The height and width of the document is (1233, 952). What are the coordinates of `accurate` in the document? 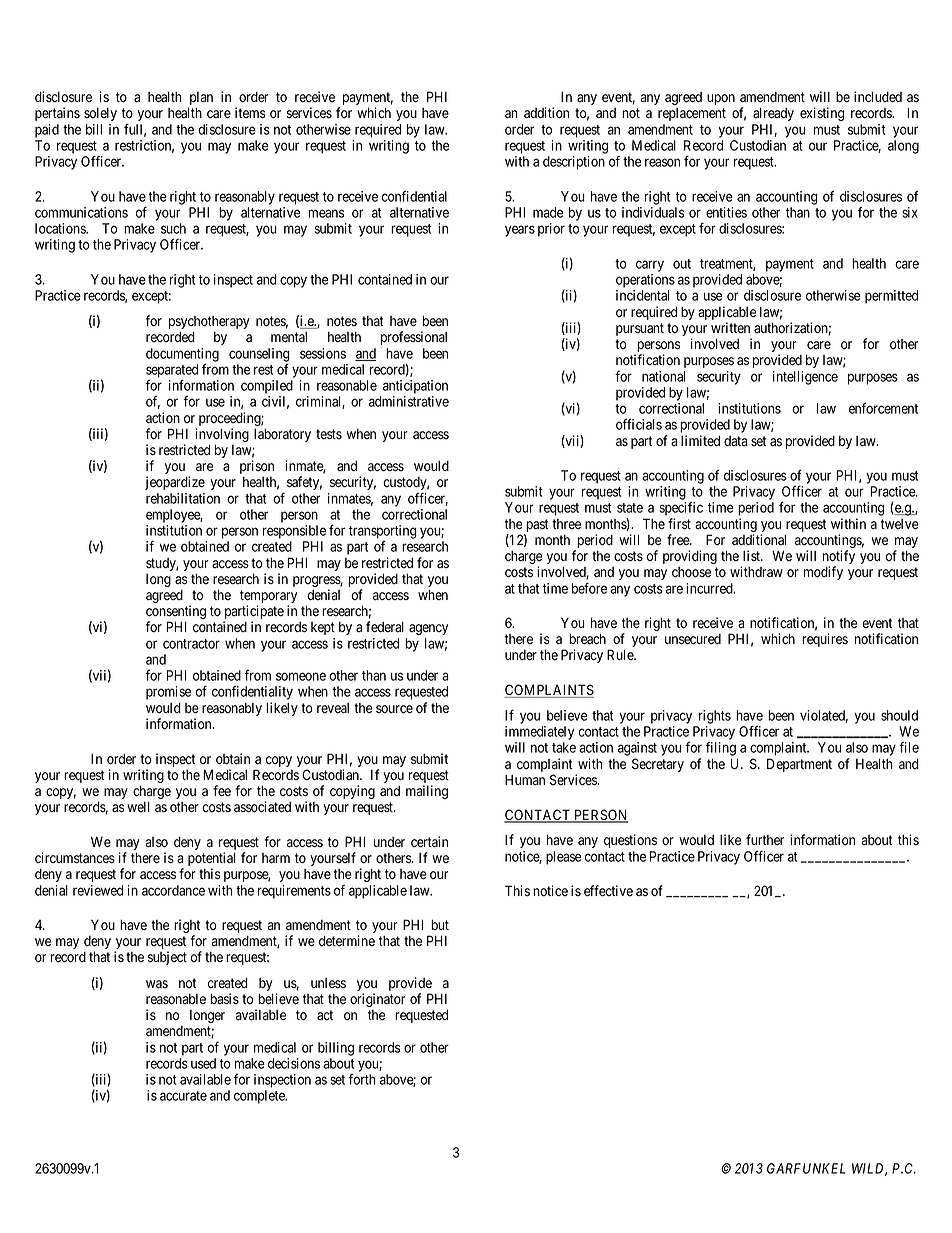 It's located at (183, 1096).
